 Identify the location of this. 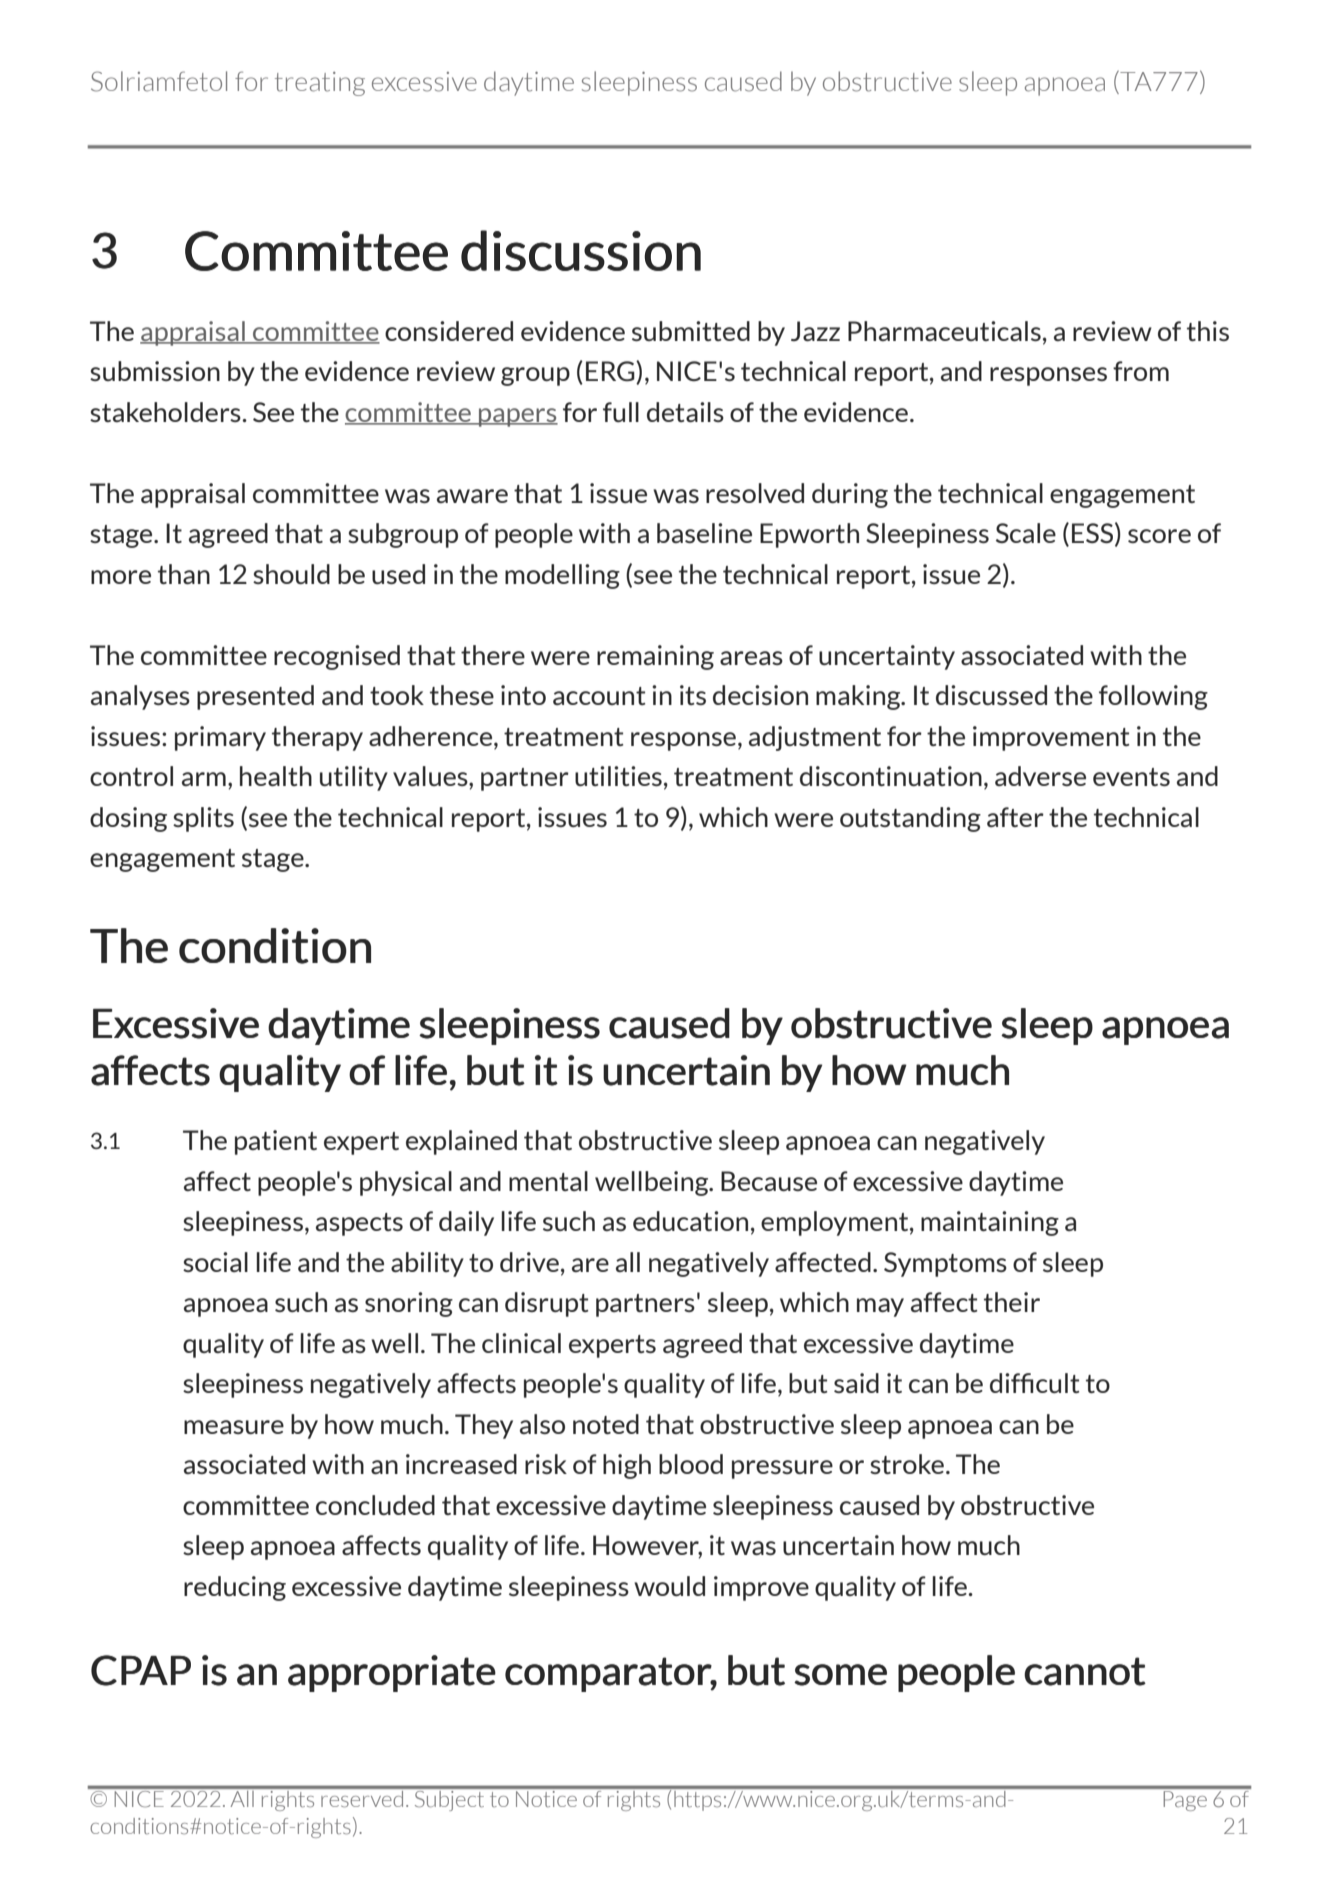
(1208, 331).
